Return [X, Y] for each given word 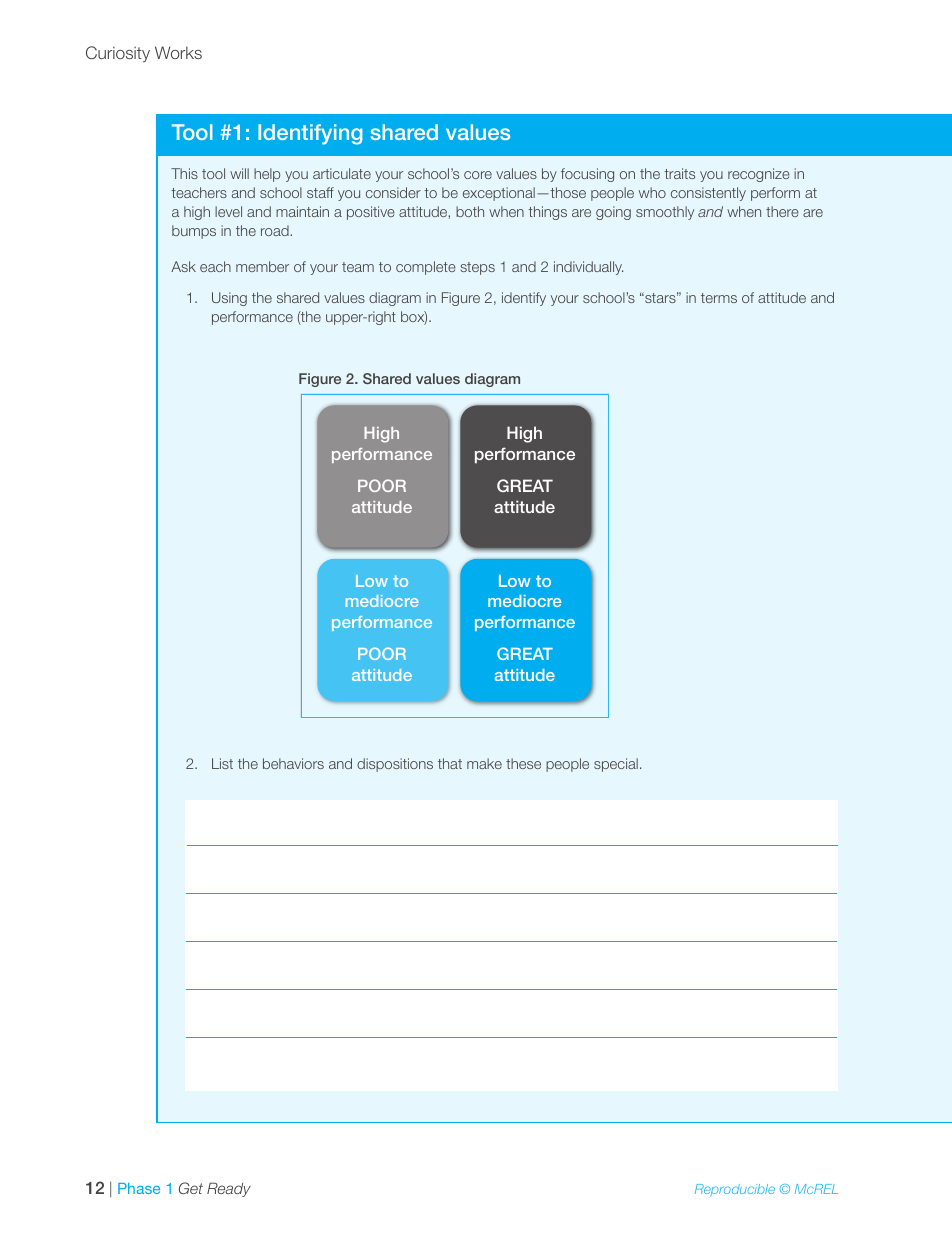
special [616, 765]
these [523, 763]
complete [426, 268]
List [222, 763]
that [450, 763]
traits [679, 173]
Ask [183, 266]
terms [719, 298]
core [478, 175]
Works [178, 52]
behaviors [293, 763]
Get [191, 1188]
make [484, 763]
